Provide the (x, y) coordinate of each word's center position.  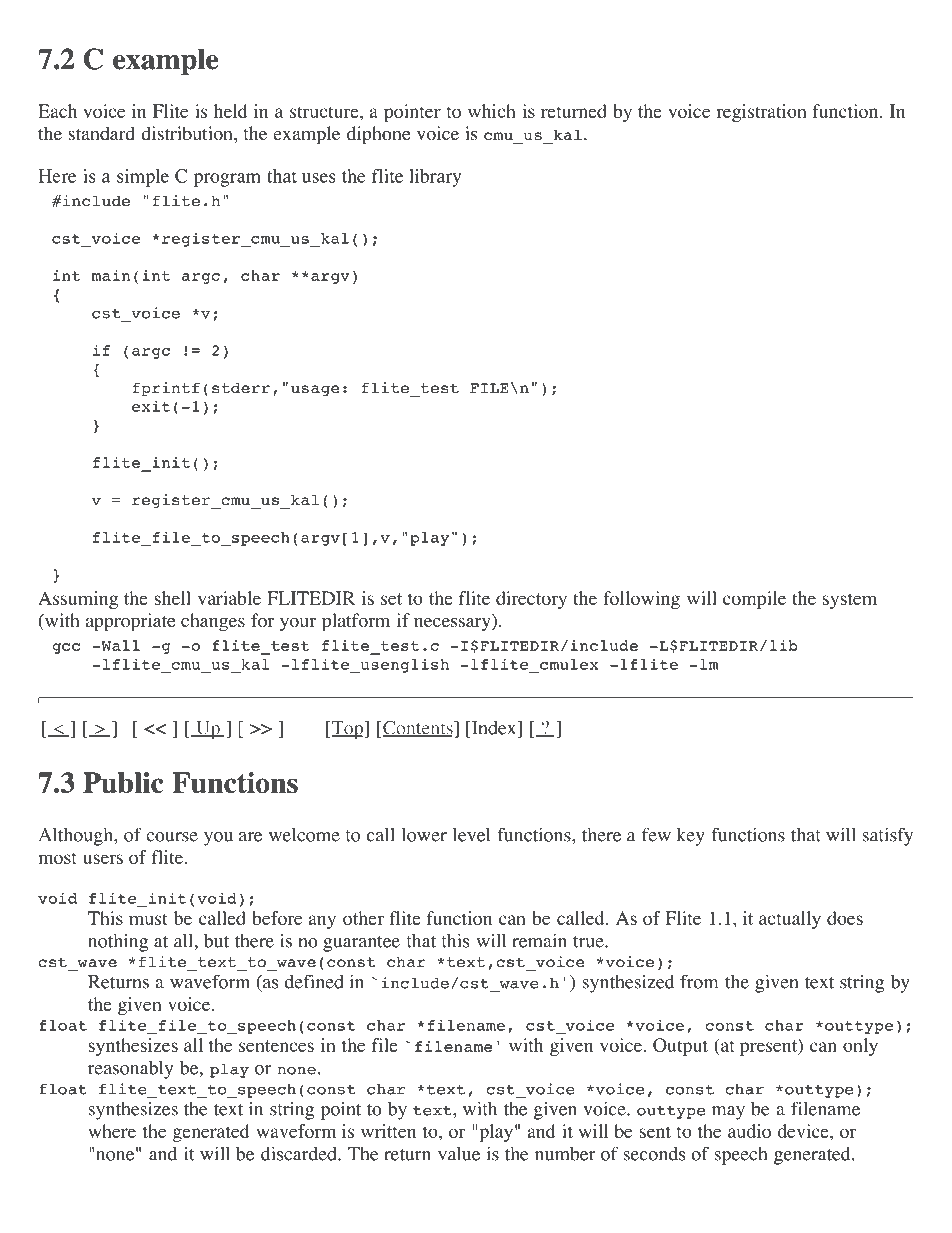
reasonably (130, 1069)
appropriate (130, 622)
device (804, 1131)
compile (754, 600)
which (492, 111)
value (459, 1153)
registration (761, 113)
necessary (453, 625)
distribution (188, 133)
